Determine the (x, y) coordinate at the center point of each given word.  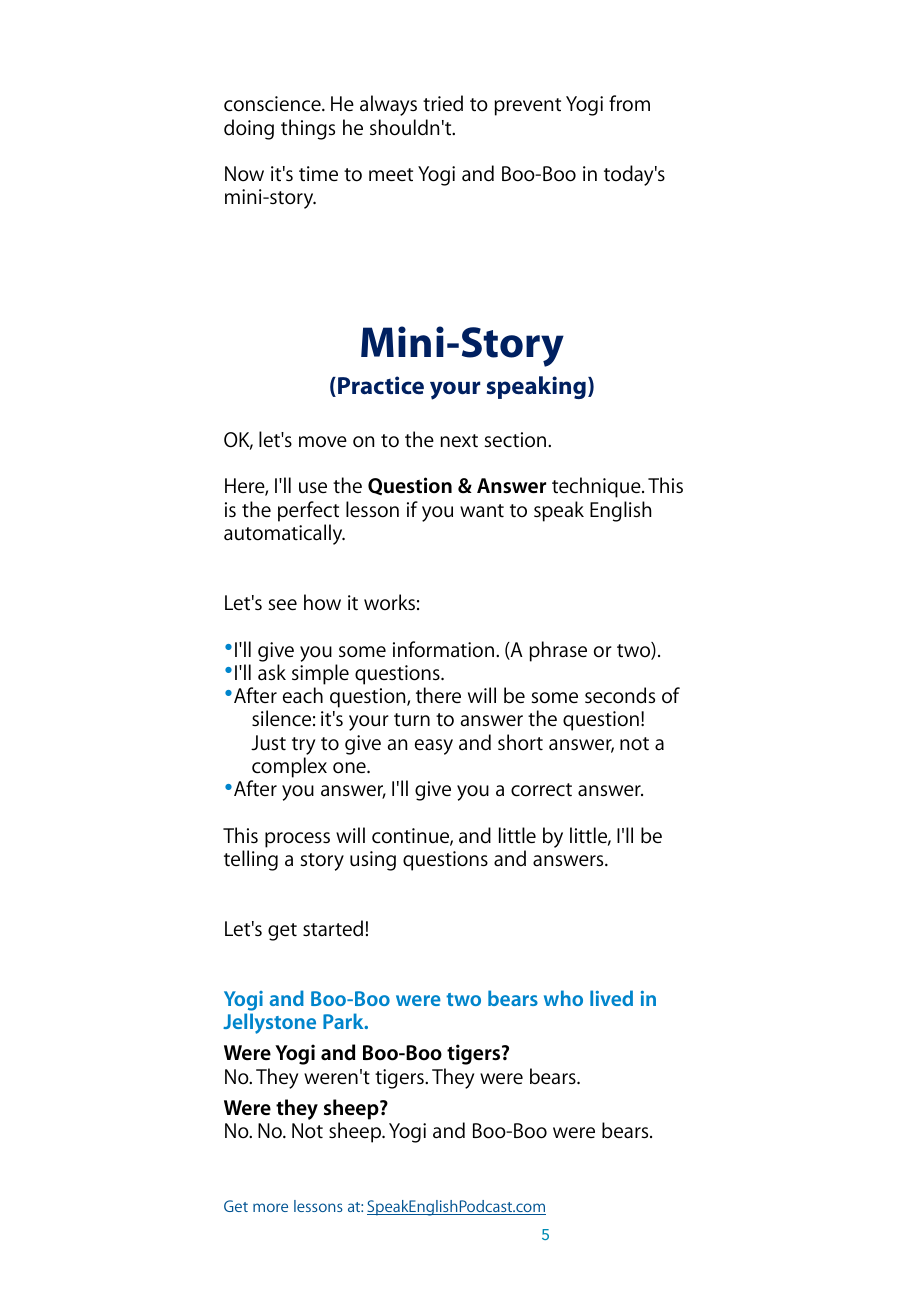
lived (611, 998)
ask (272, 672)
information (443, 649)
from (629, 103)
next (459, 441)
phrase (558, 651)
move (323, 442)
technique (597, 487)
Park (344, 1021)
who (563, 998)
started (333, 928)
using (373, 861)
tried (443, 103)
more (270, 1207)
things (308, 129)
